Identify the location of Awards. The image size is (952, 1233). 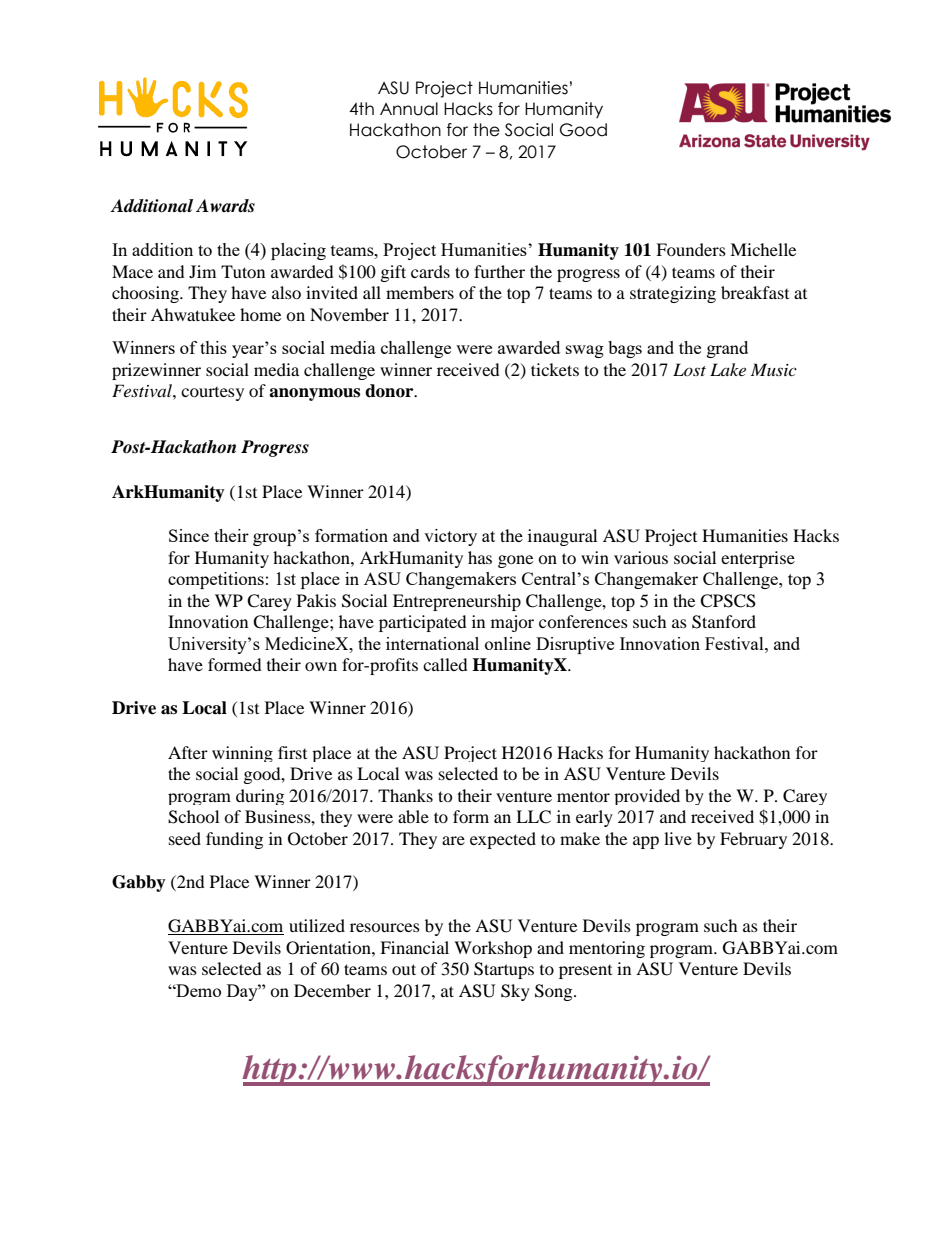
(225, 206).
